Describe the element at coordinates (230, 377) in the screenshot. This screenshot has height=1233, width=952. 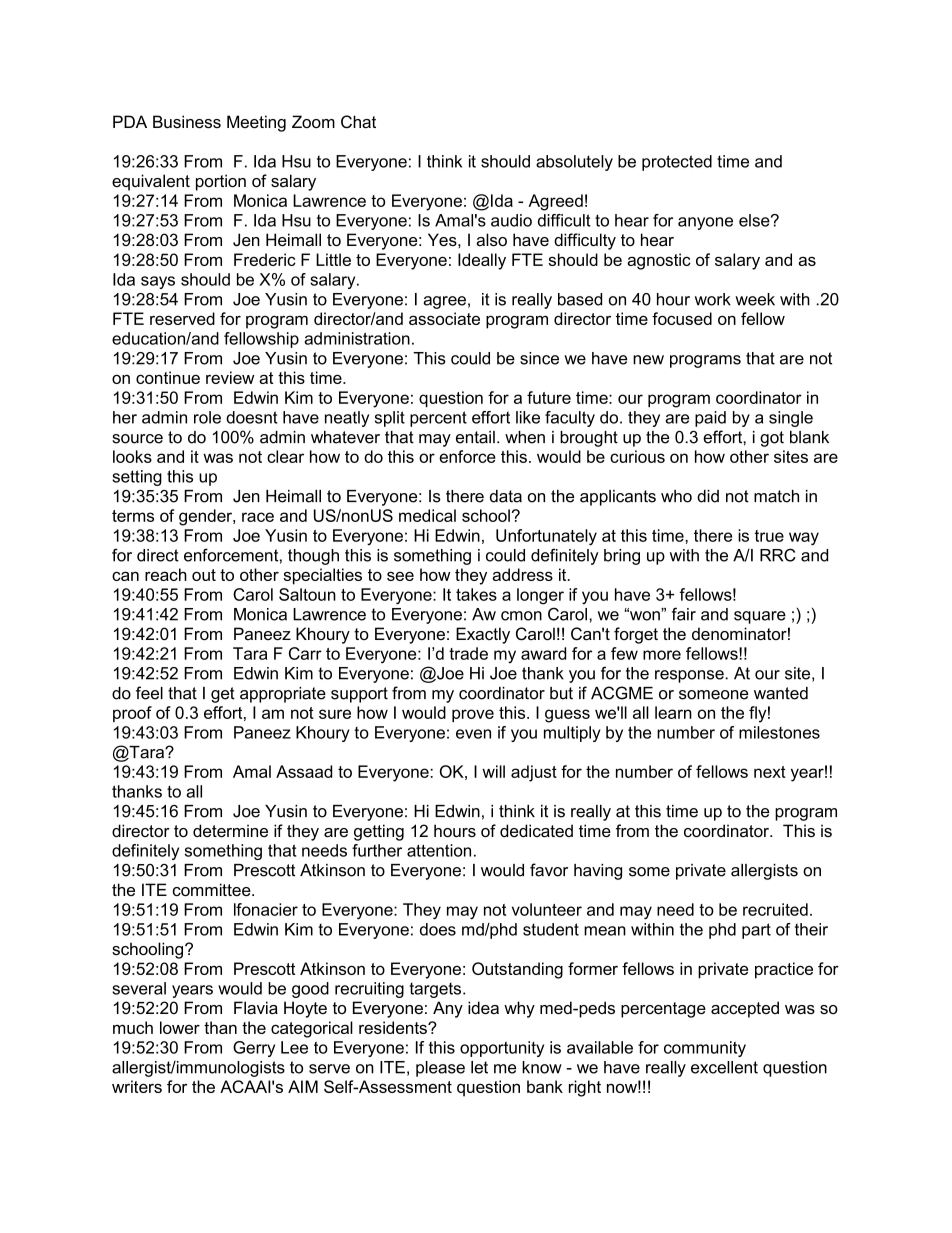
I see `review` at that location.
